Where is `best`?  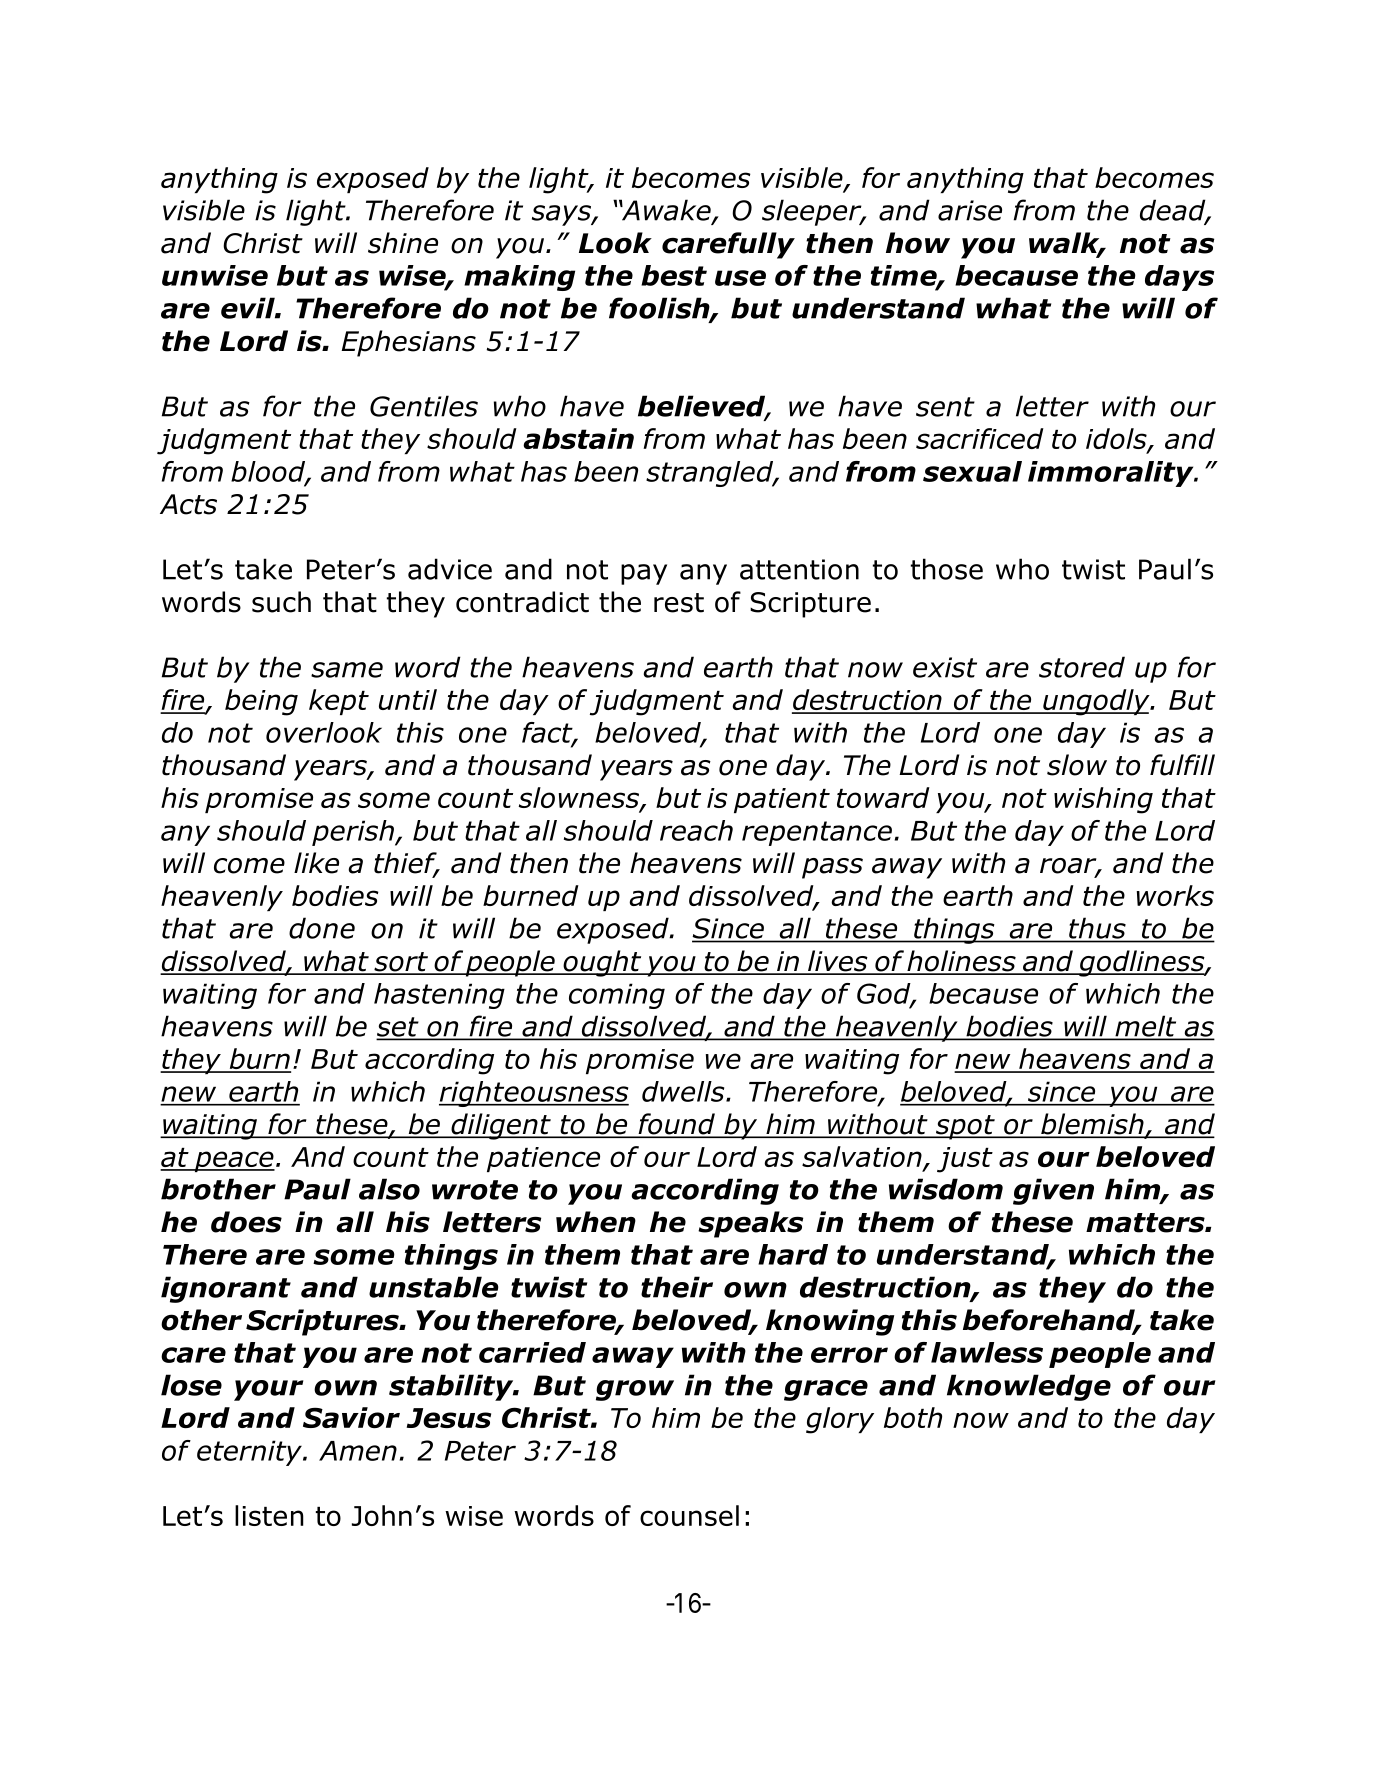 best is located at coordinates (674, 275).
